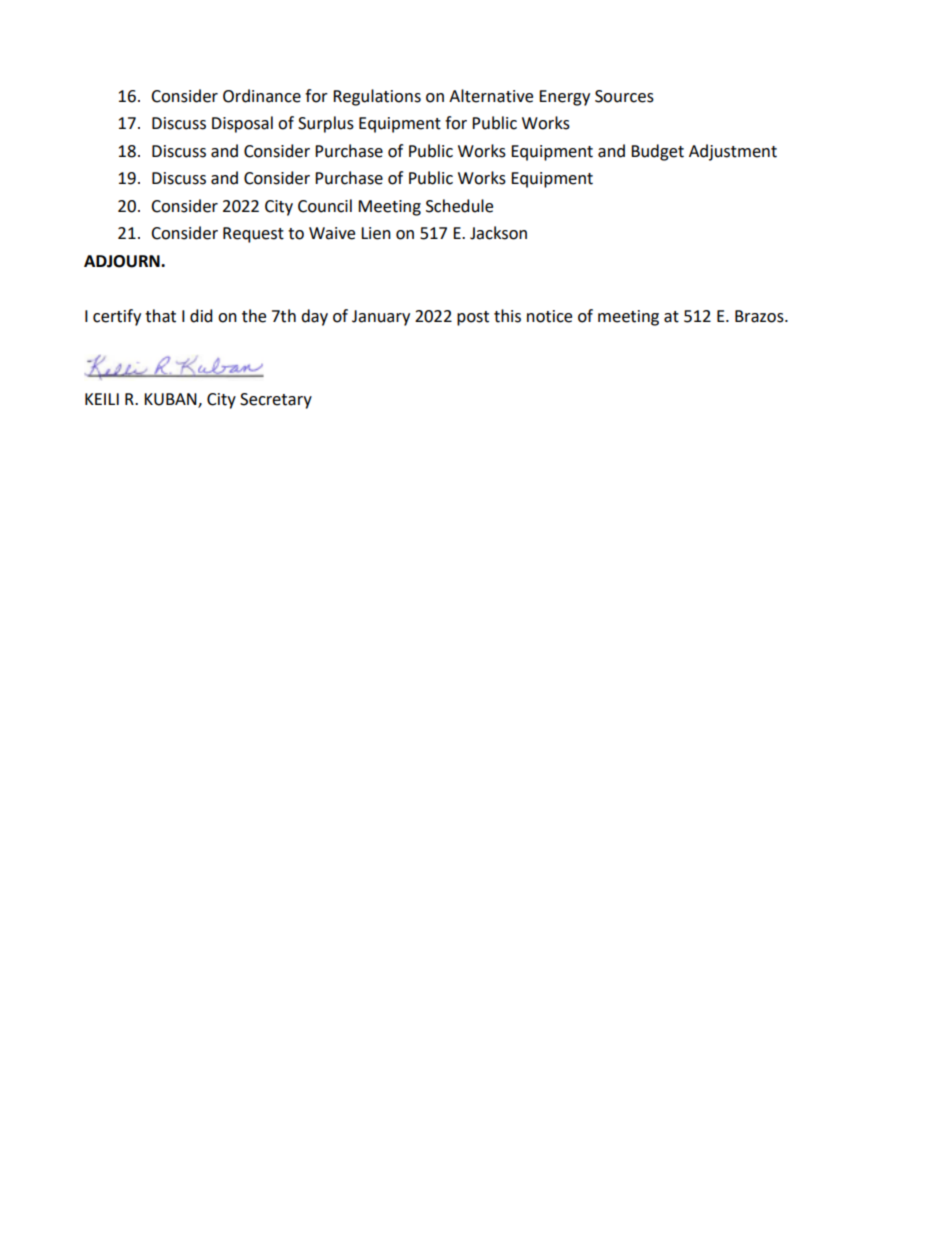  I want to click on Sources, so click(624, 96).
